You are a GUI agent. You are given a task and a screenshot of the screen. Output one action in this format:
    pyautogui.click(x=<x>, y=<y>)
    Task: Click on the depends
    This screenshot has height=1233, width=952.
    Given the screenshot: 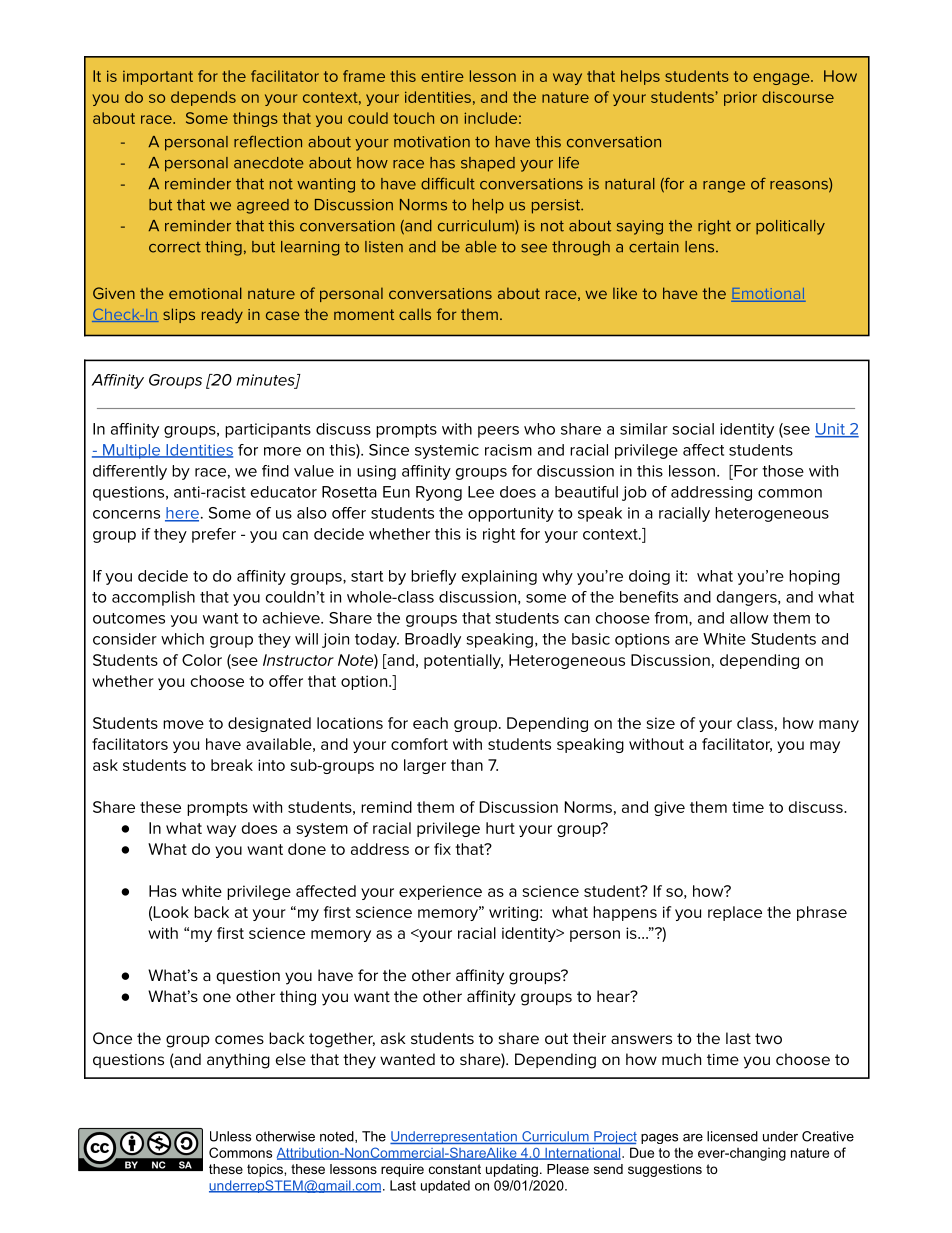 What is the action you would take?
    pyautogui.click(x=203, y=98)
